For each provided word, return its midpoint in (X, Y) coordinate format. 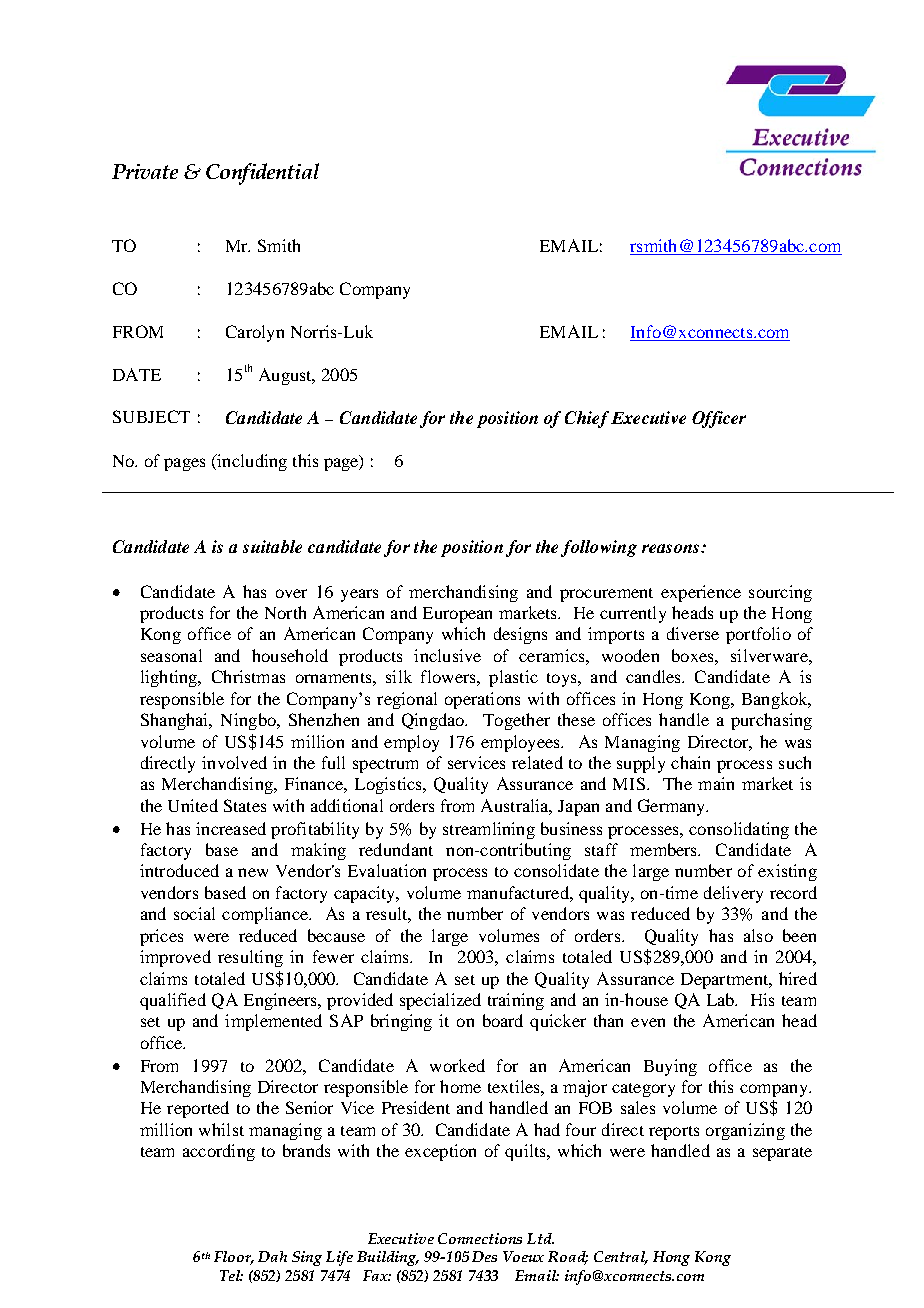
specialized (440, 1001)
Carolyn (255, 333)
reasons (672, 548)
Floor (234, 1258)
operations (482, 700)
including (251, 462)
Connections (480, 1238)
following (599, 548)
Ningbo (249, 721)
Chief (587, 419)
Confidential (262, 174)
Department (725, 981)
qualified (173, 1001)
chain (690, 762)
